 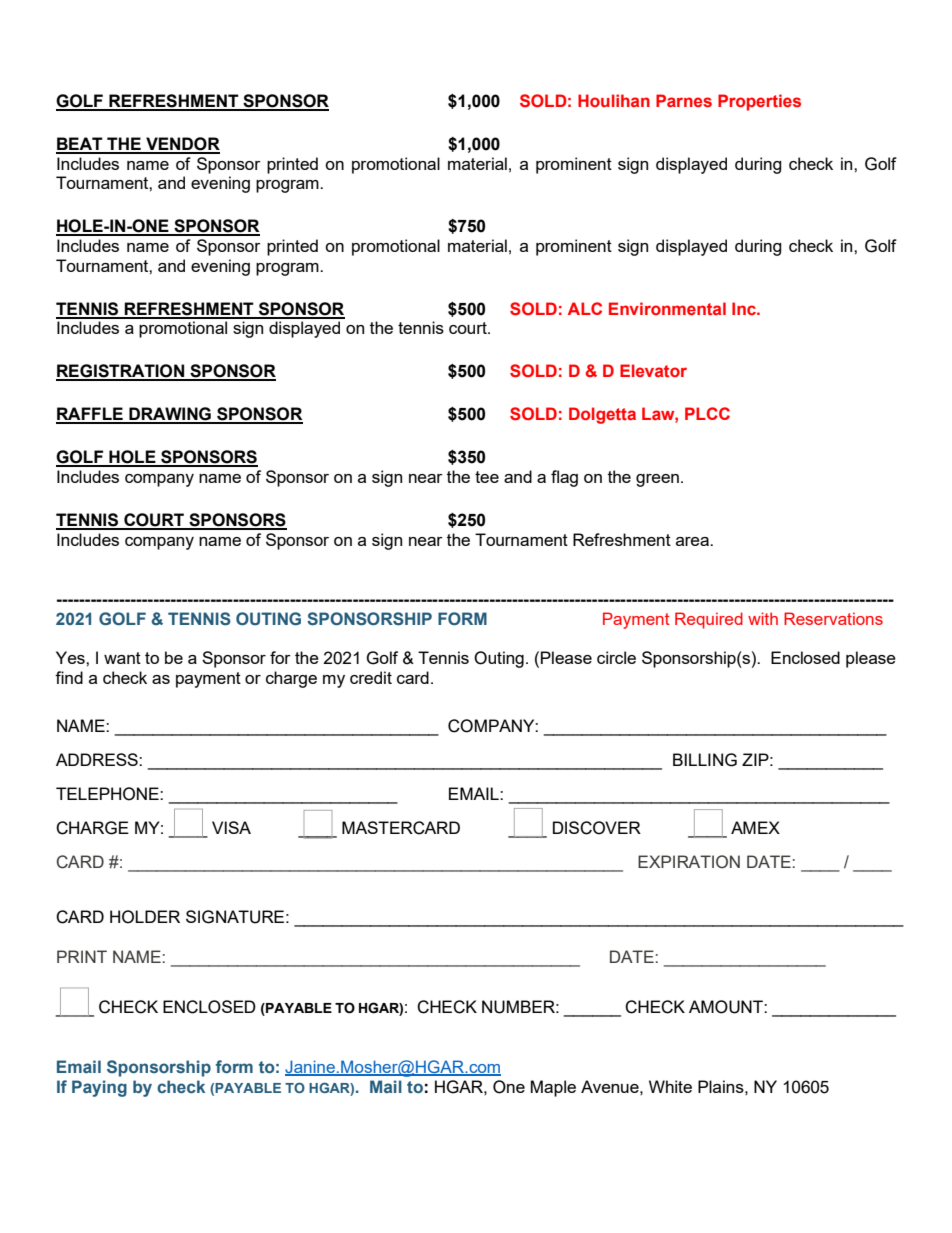 What do you see at coordinates (759, 102) in the screenshot?
I see `Properties` at bounding box center [759, 102].
